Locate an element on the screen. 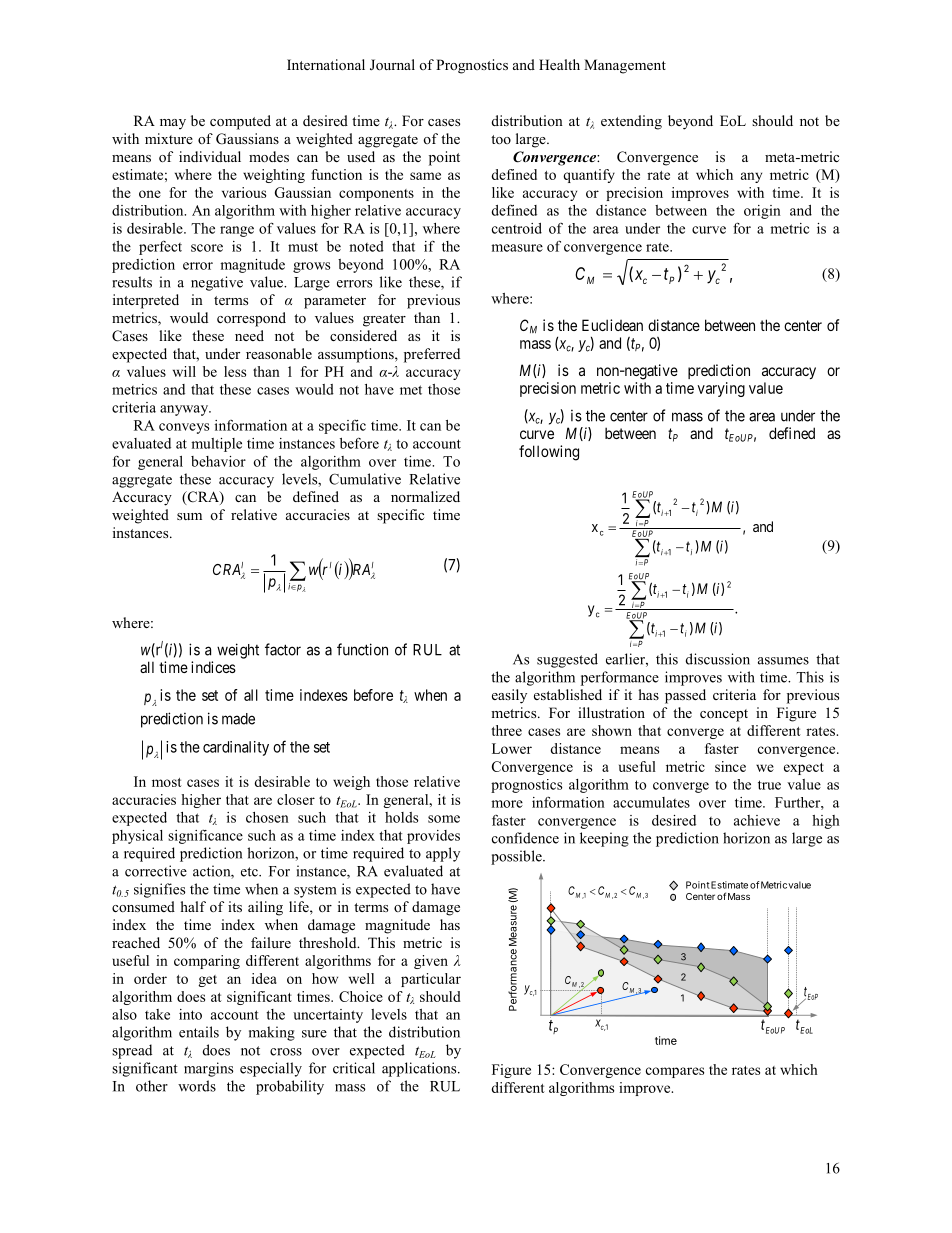 The height and width of the screenshot is (1233, 952). normalized is located at coordinates (425, 496).
